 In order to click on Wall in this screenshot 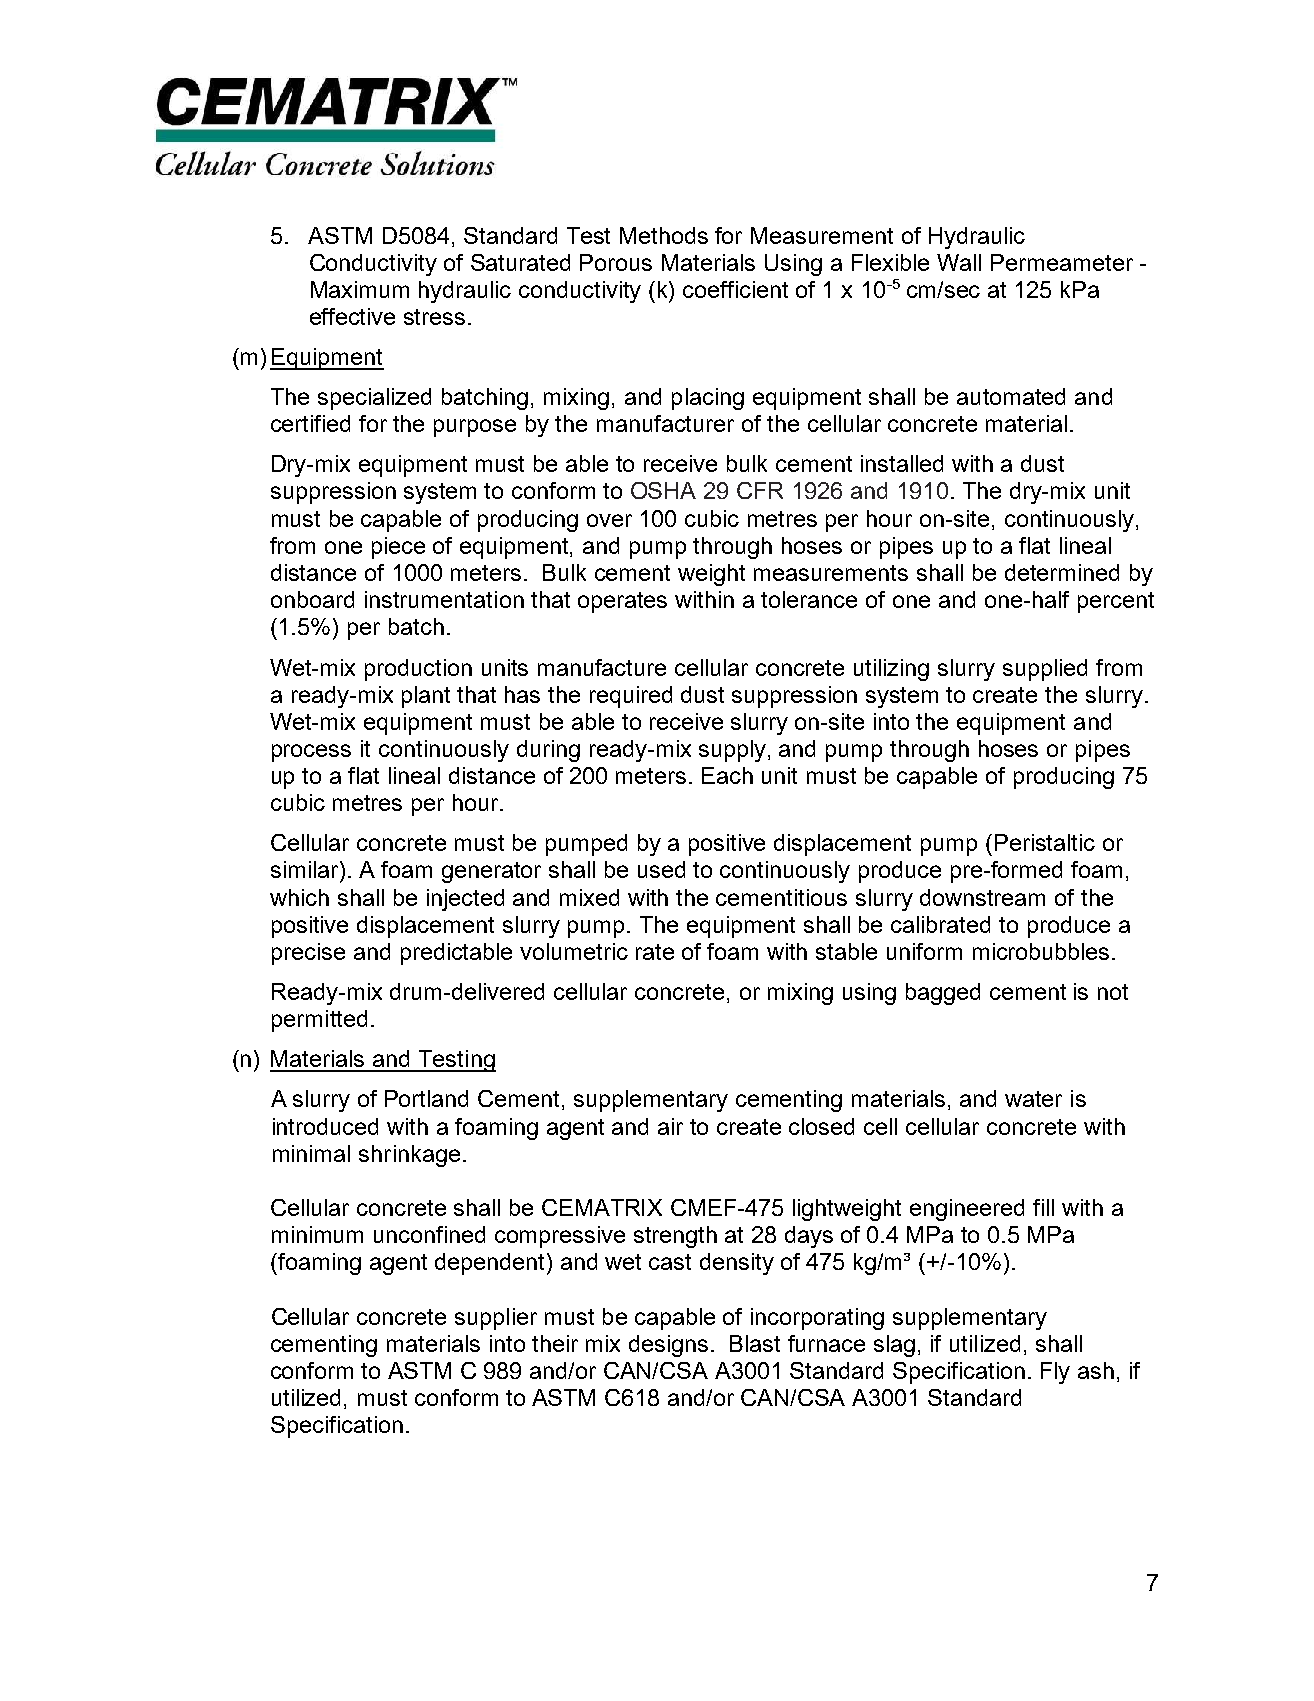, I will do `click(959, 262)`.
